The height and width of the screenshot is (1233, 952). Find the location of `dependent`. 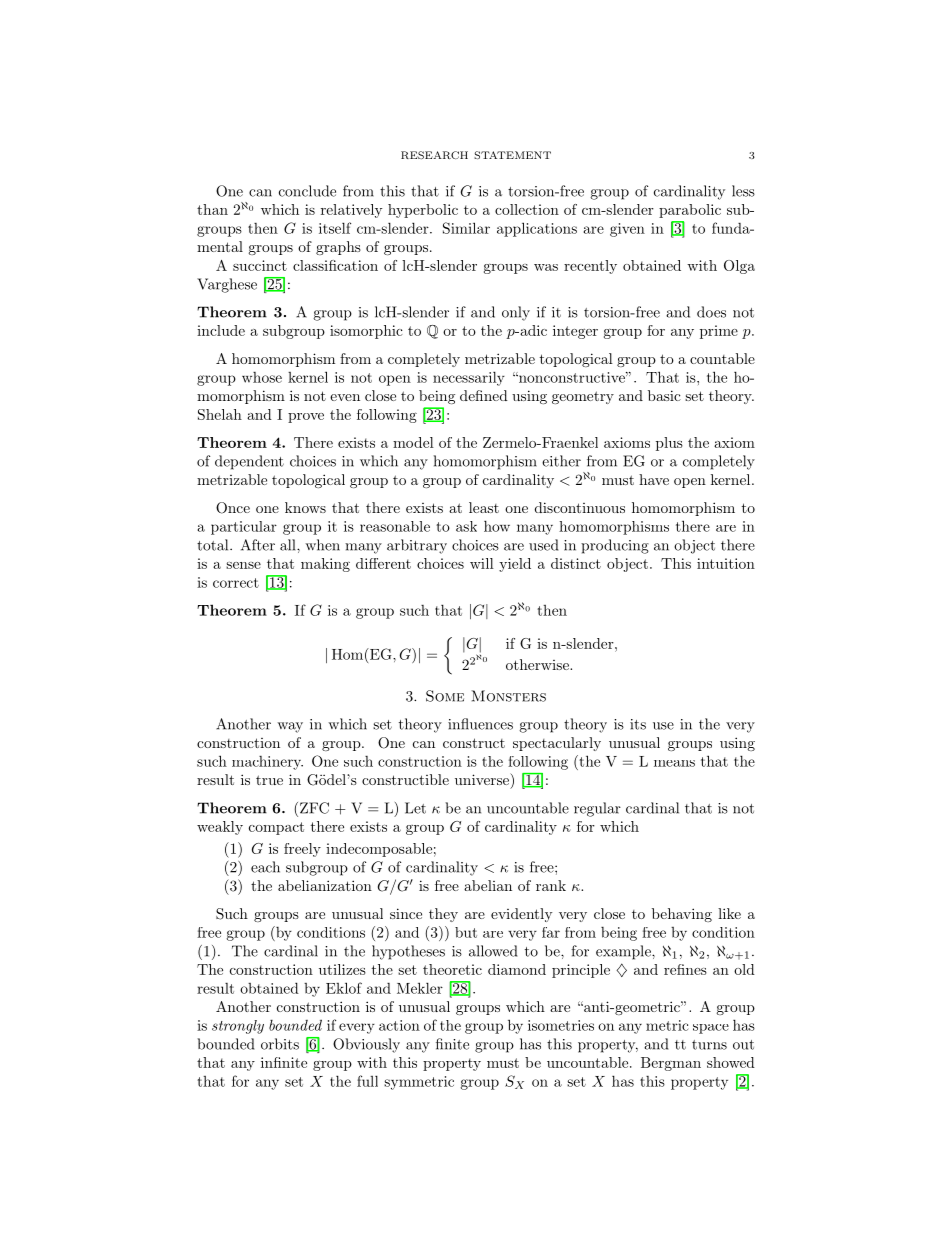

dependent is located at coordinates (249, 462).
